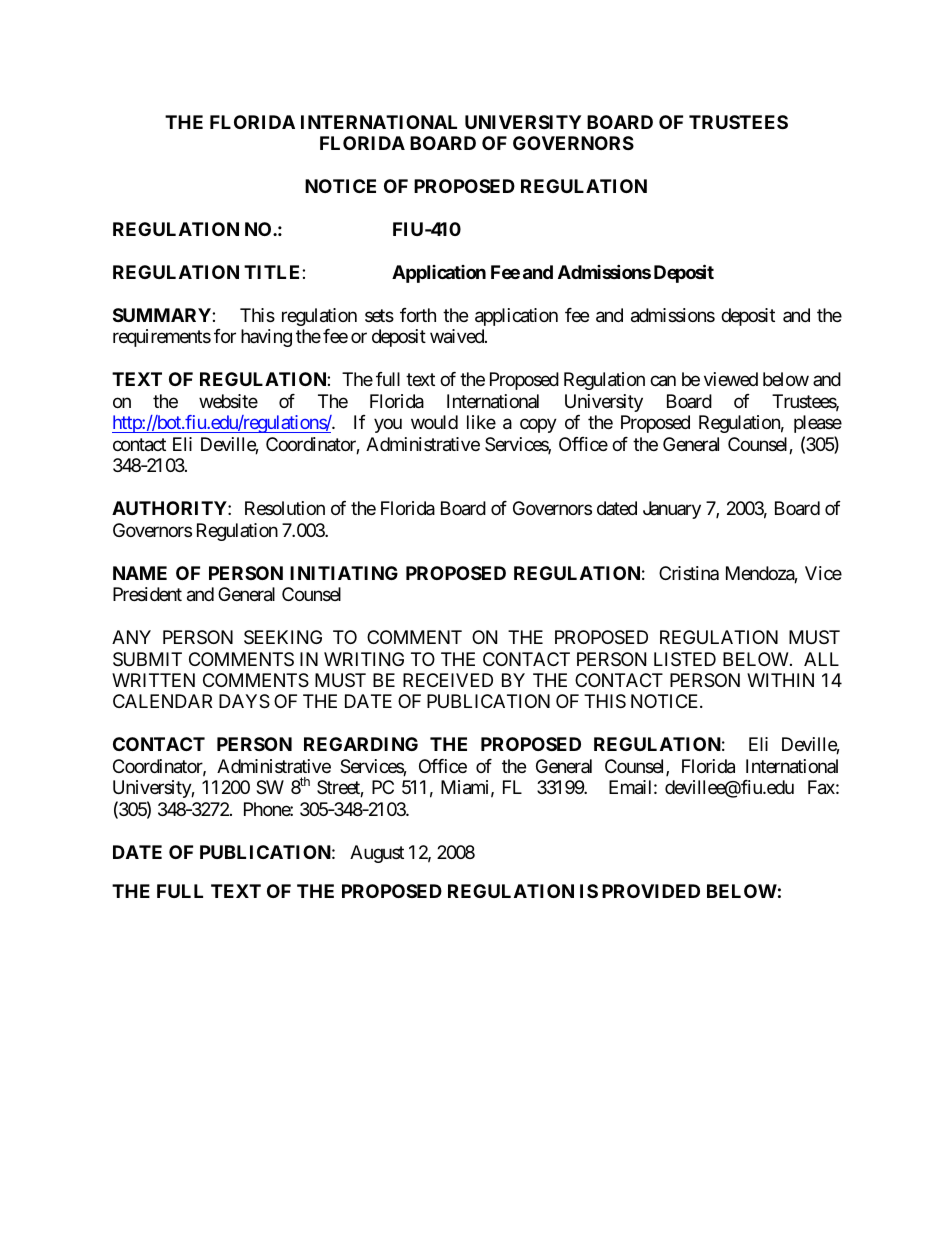 Image resolution: width=952 pixels, height=1233 pixels. What do you see at coordinates (285, 508) in the document?
I see `Resolution` at bounding box center [285, 508].
